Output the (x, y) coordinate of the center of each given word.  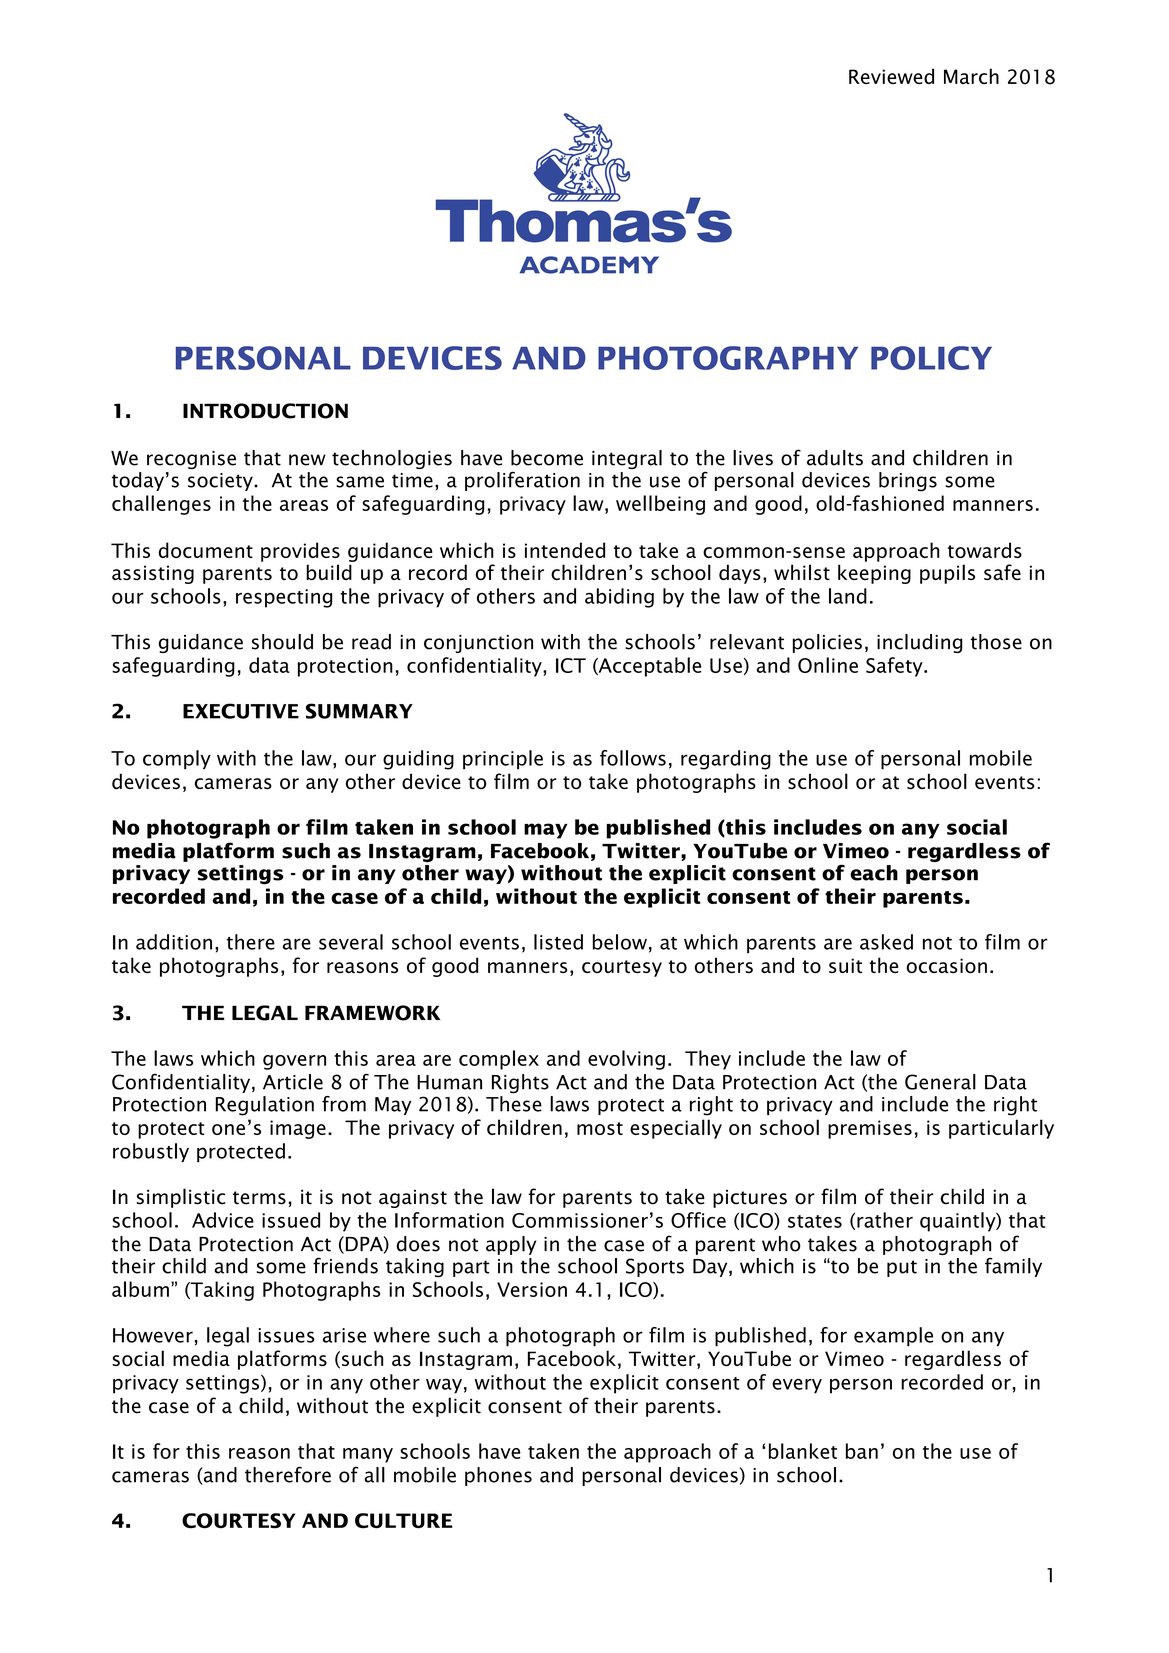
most (600, 1128)
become (547, 458)
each (874, 873)
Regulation (264, 1106)
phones (498, 1476)
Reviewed (891, 76)
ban (862, 1451)
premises (870, 1129)
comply (177, 760)
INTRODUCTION (265, 411)
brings (908, 482)
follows (633, 758)
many (368, 1455)
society (221, 482)
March (971, 76)
